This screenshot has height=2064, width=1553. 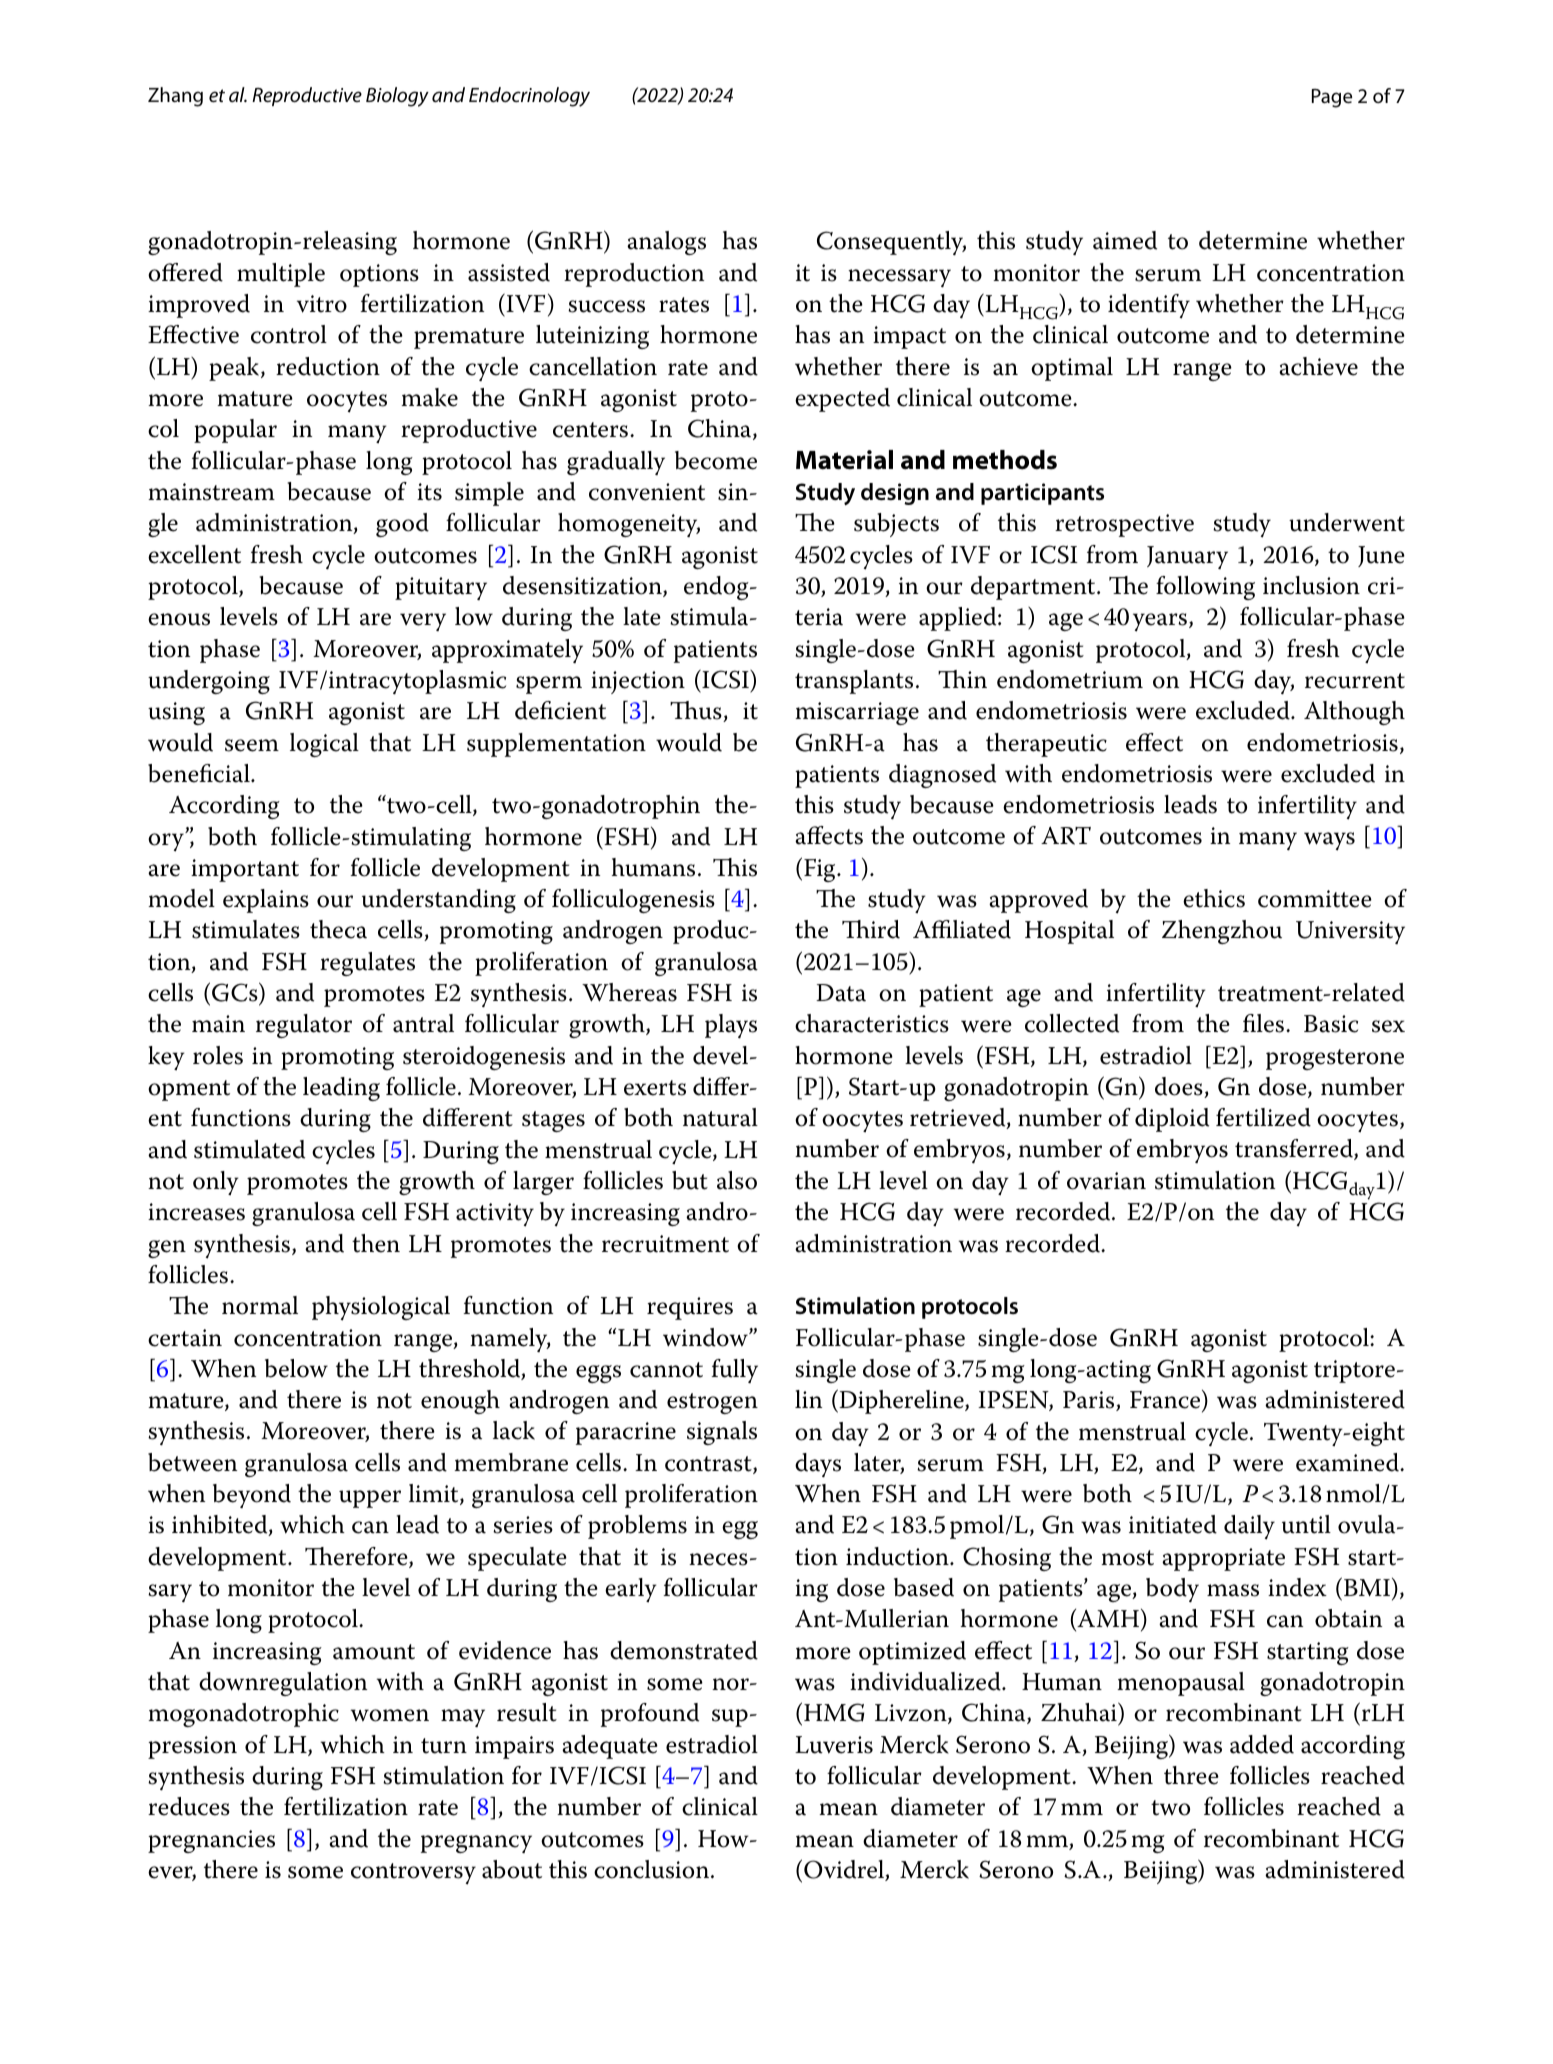 I want to click on Data, so click(x=841, y=993).
